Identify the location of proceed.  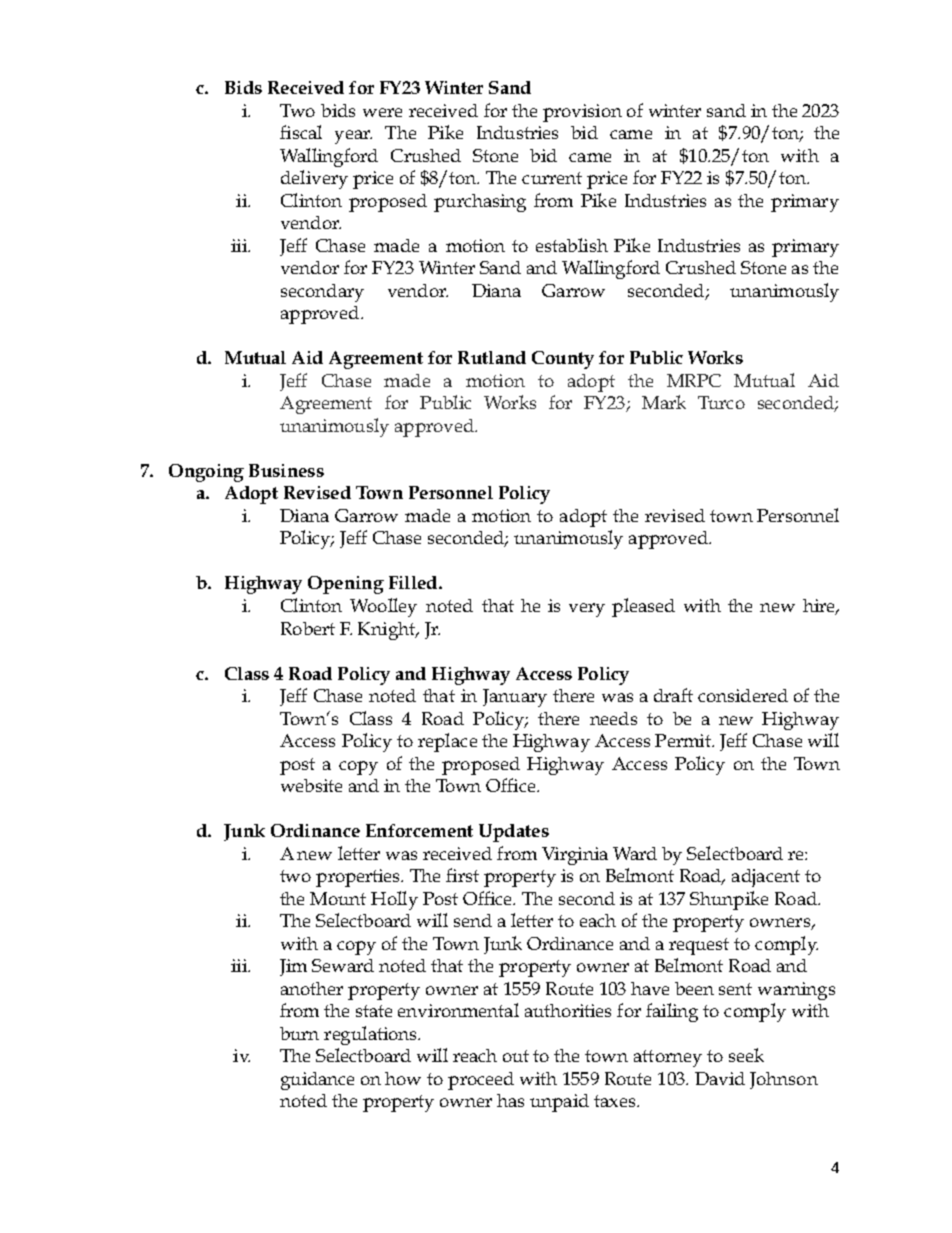
(481, 1081).
